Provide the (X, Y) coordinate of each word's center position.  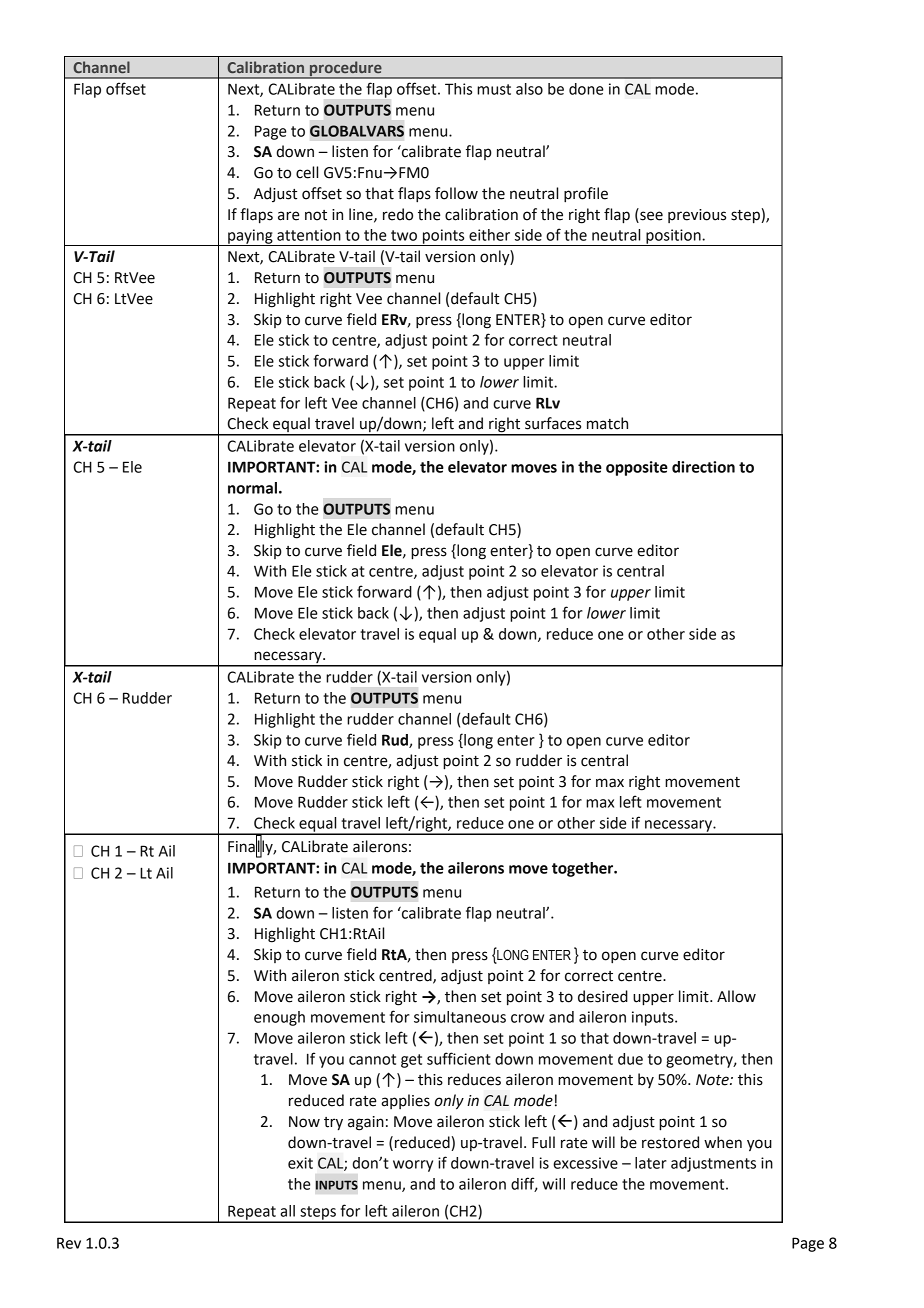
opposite (637, 468)
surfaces (553, 423)
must (494, 89)
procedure (346, 69)
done (586, 89)
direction (703, 467)
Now (304, 1122)
